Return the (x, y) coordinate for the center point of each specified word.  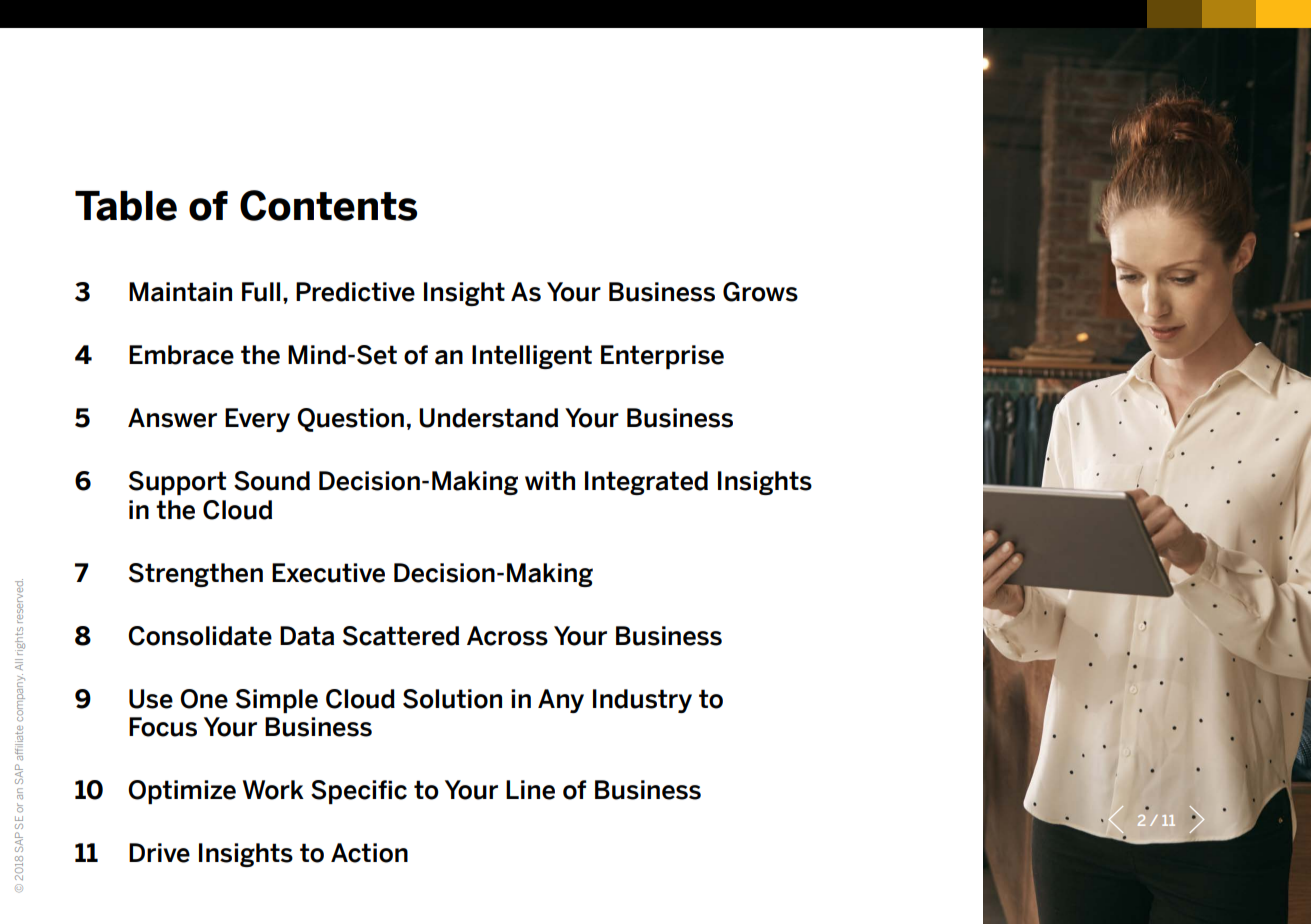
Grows (760, 292)
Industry (642, 701)
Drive (159, 853)
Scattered (401, 636)
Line (530, 790)
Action (369, 853)
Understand (488, 418)
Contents (328, 205)
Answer (172, 418)
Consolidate (200, 636)
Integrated (646, 483)
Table (126, 206)
